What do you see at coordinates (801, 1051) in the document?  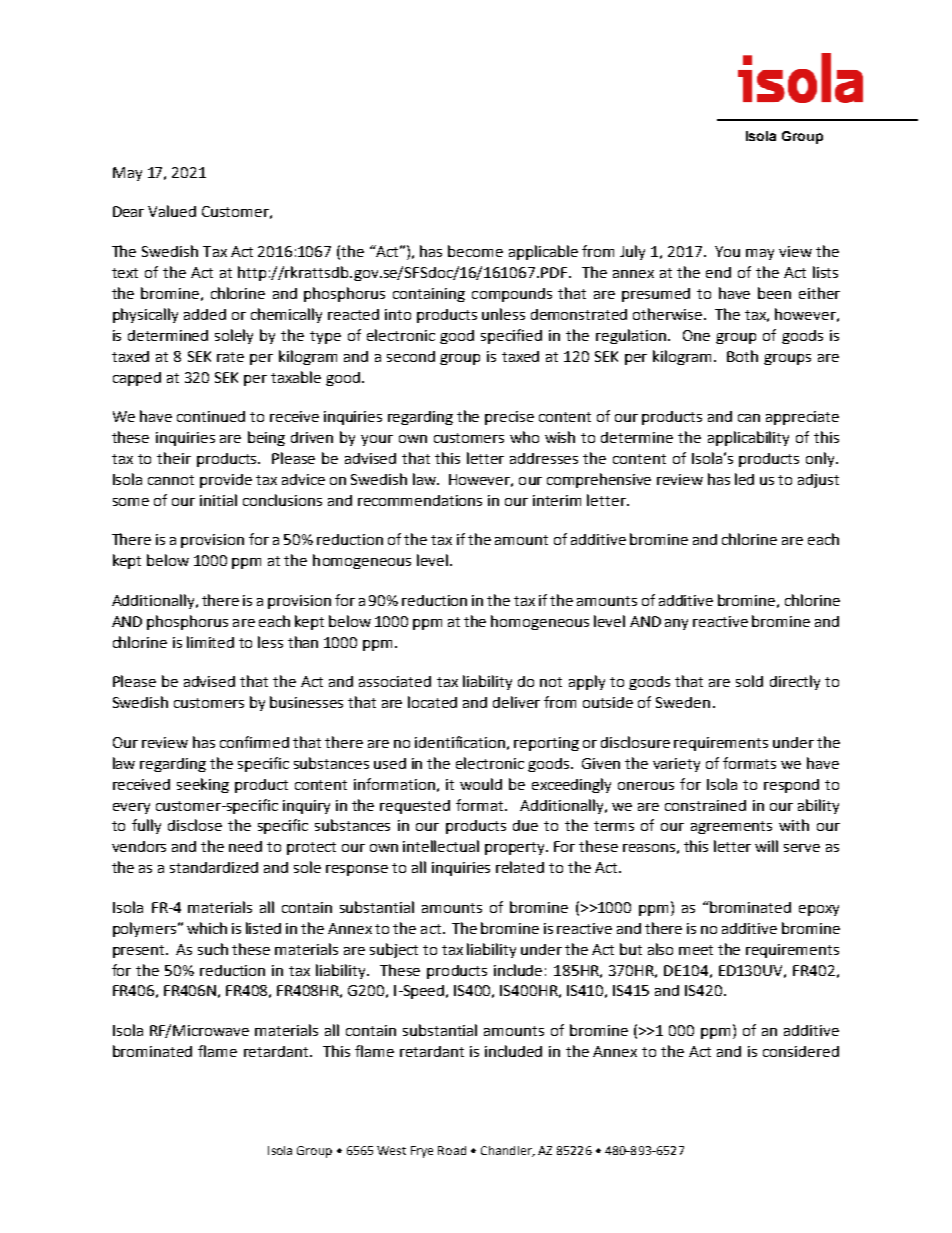 I see `considered` at bounding box center [801, 1051].
